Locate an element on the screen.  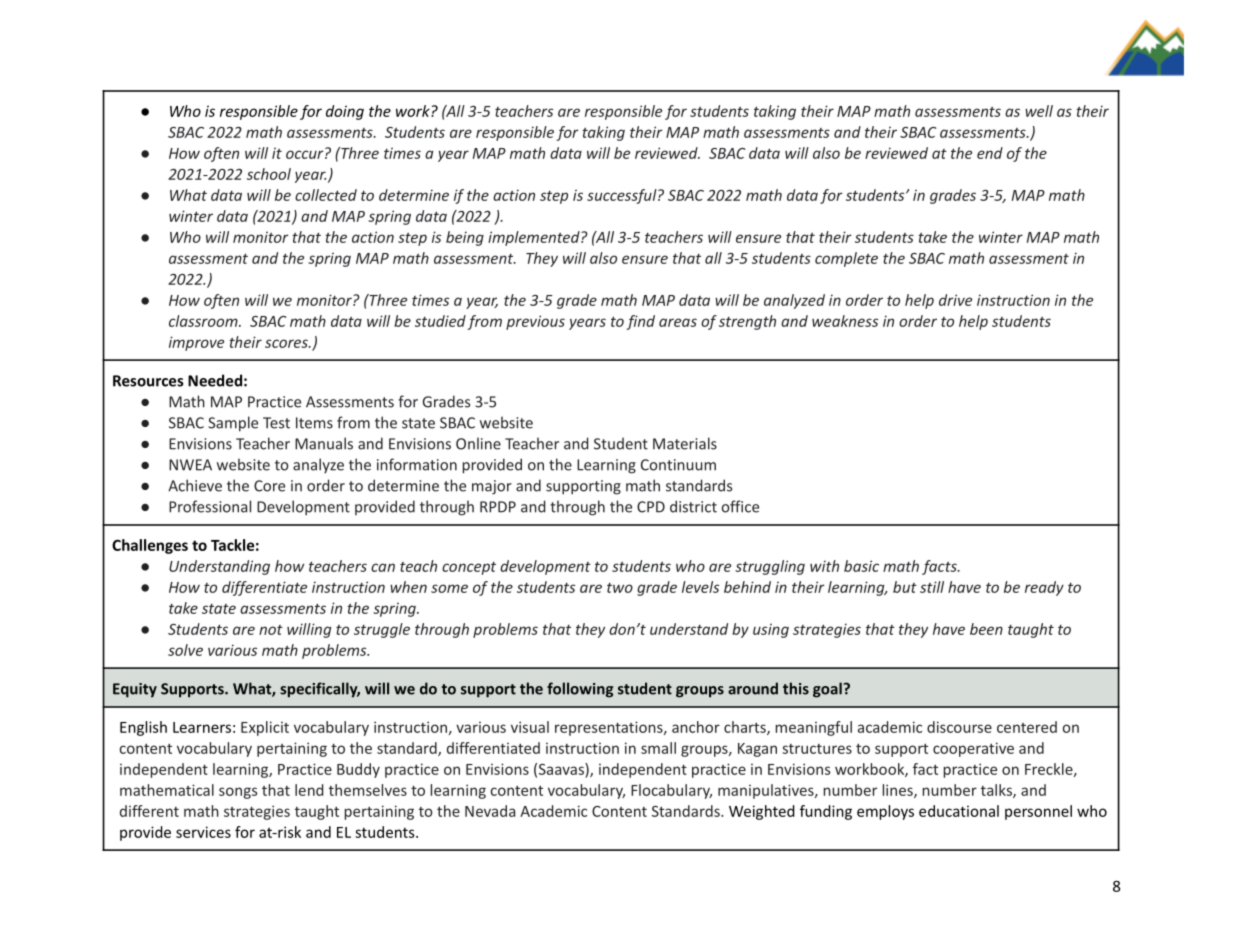
implemented is located at coordinates (535, 238).
